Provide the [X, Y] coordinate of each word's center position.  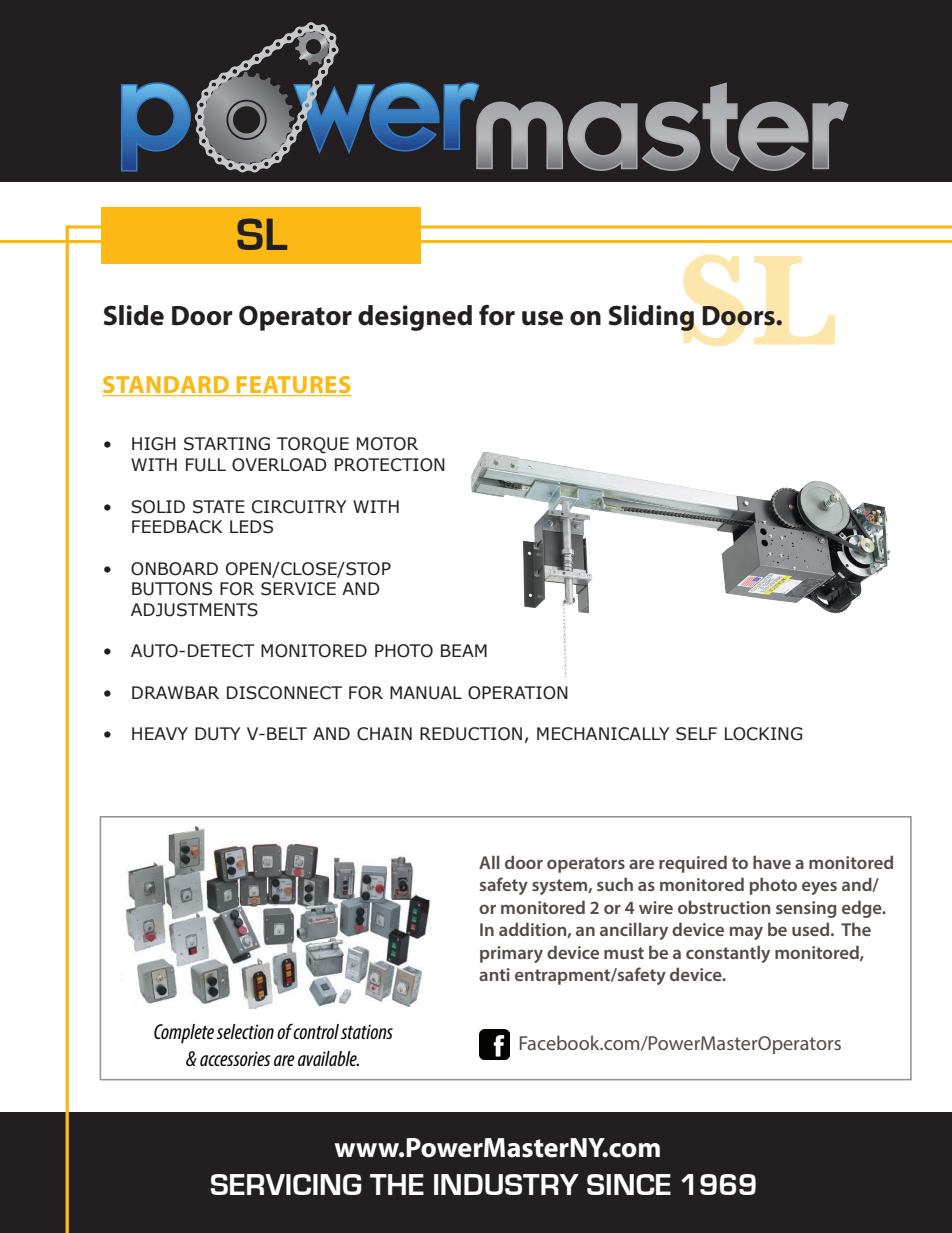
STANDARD [166, 386]
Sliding [651, 318]
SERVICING [286, 1184]
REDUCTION [471, 734]
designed [415, 318]
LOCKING [763, 734]
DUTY [218, 734]
